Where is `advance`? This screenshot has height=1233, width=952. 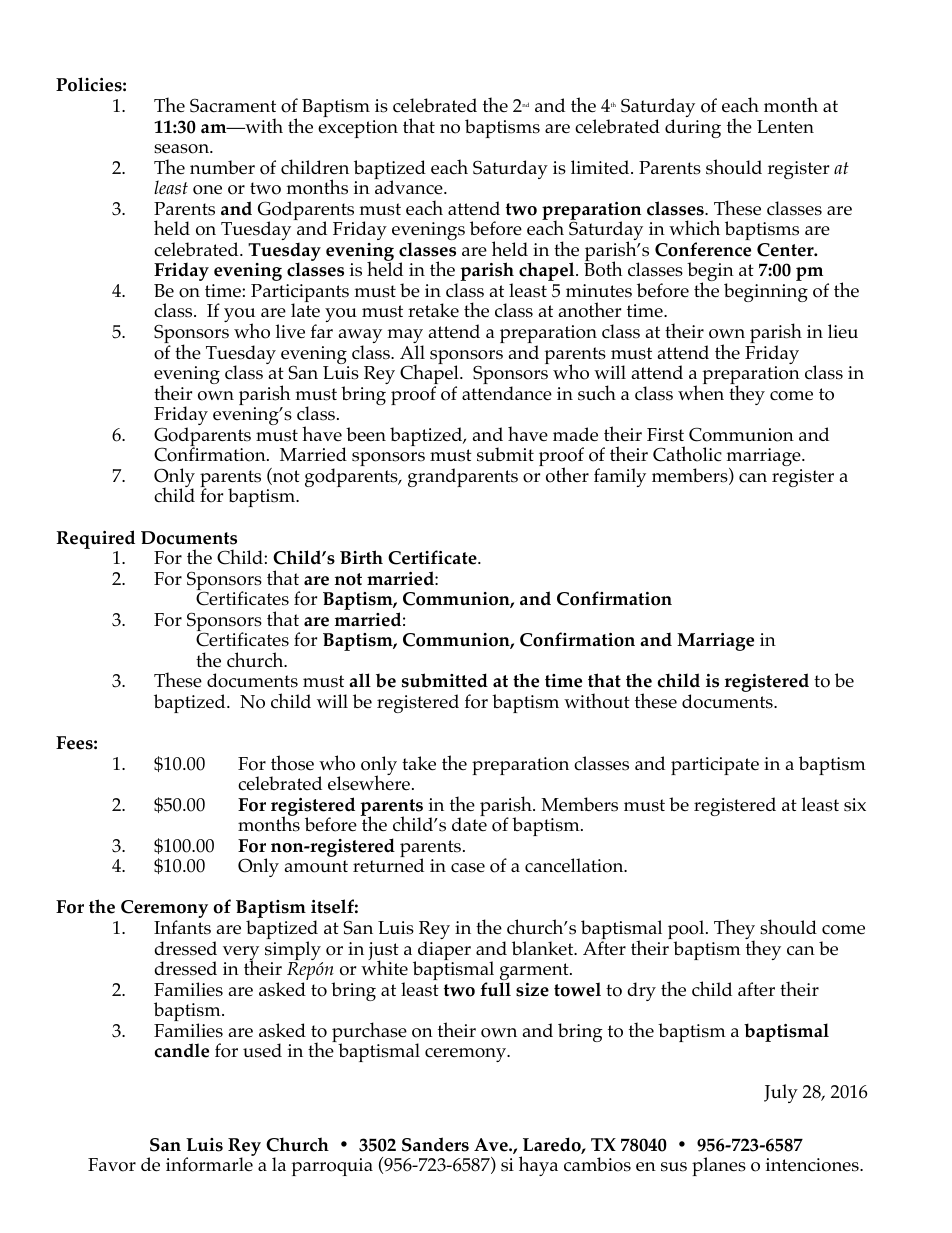 advance is located at coordinates (410, 187).
